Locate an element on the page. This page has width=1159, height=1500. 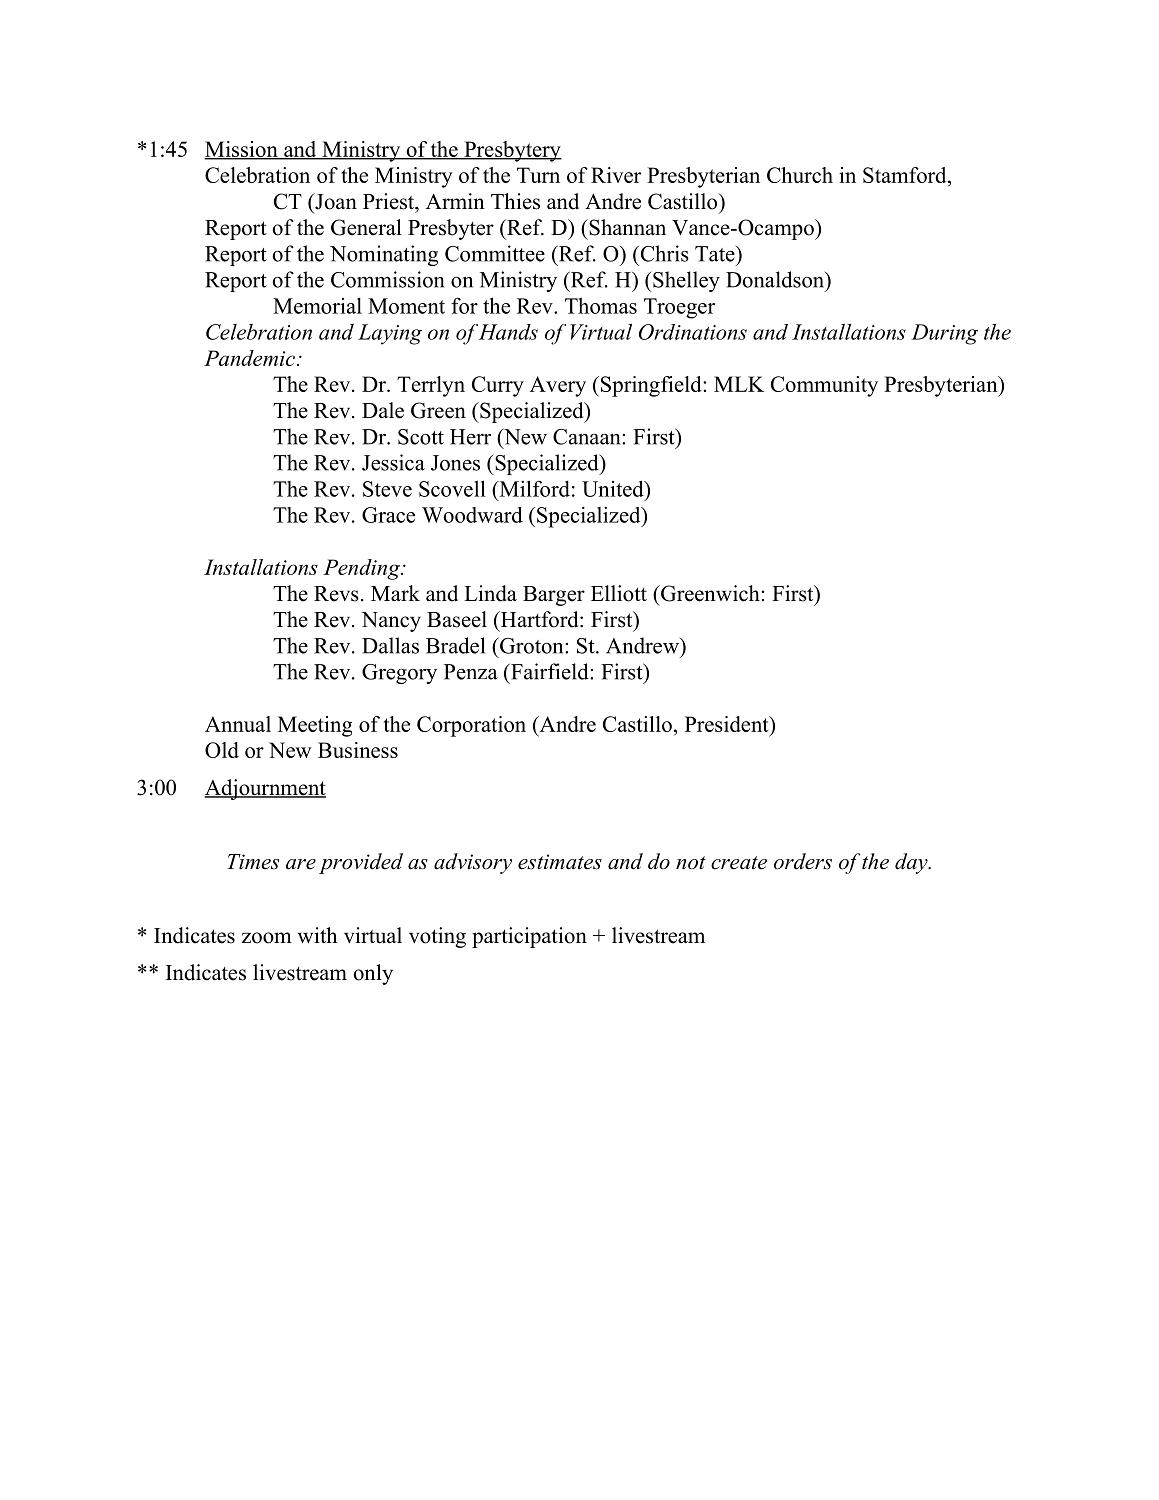
Joan is located at coordinates (335, 201).
